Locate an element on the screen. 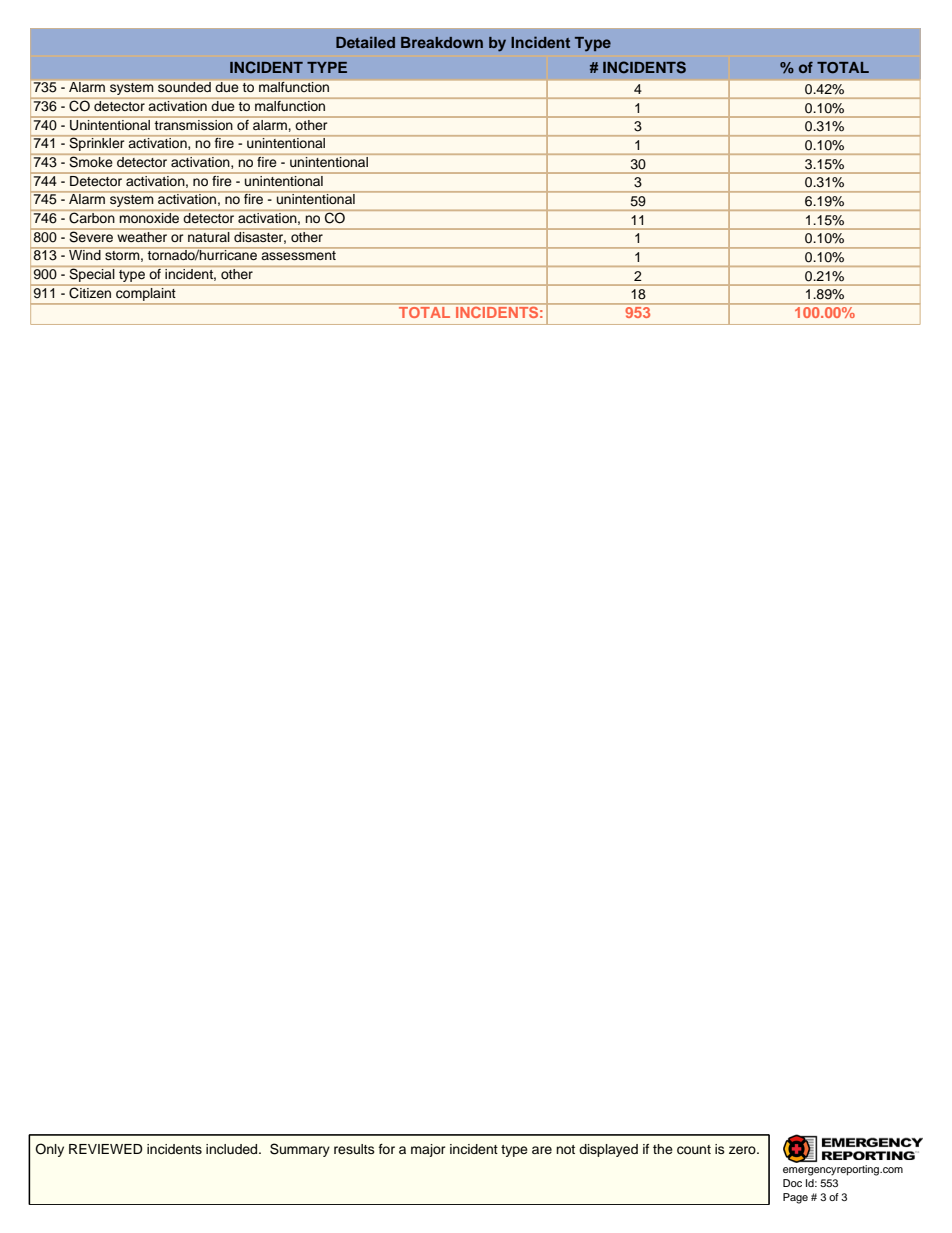  sounded is located at coordinates (184, 87).
